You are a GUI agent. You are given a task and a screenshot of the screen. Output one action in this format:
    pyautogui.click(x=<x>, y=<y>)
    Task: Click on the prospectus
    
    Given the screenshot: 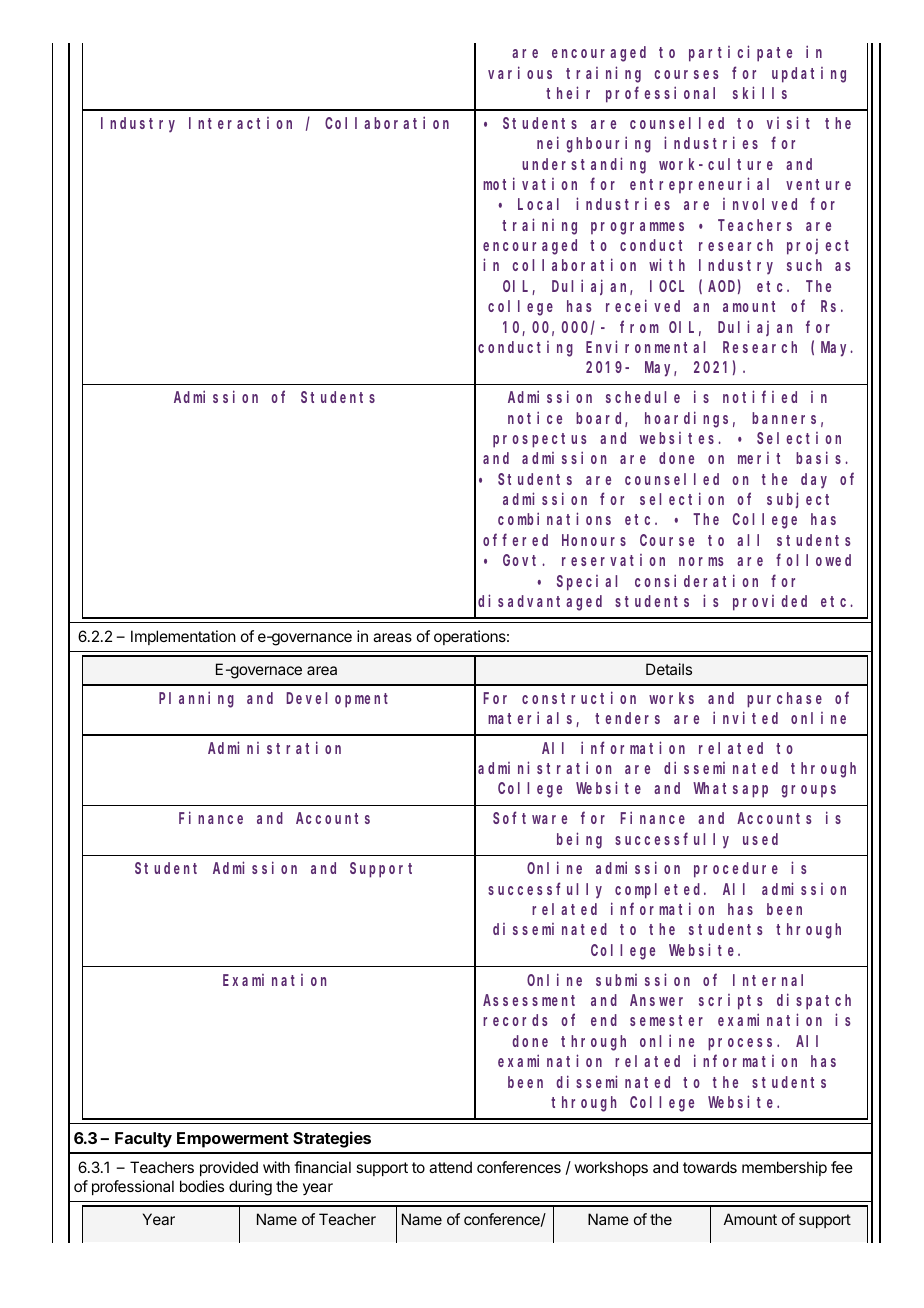 What is the action you would take?
    pyautogui.click(x=540, y=440)
